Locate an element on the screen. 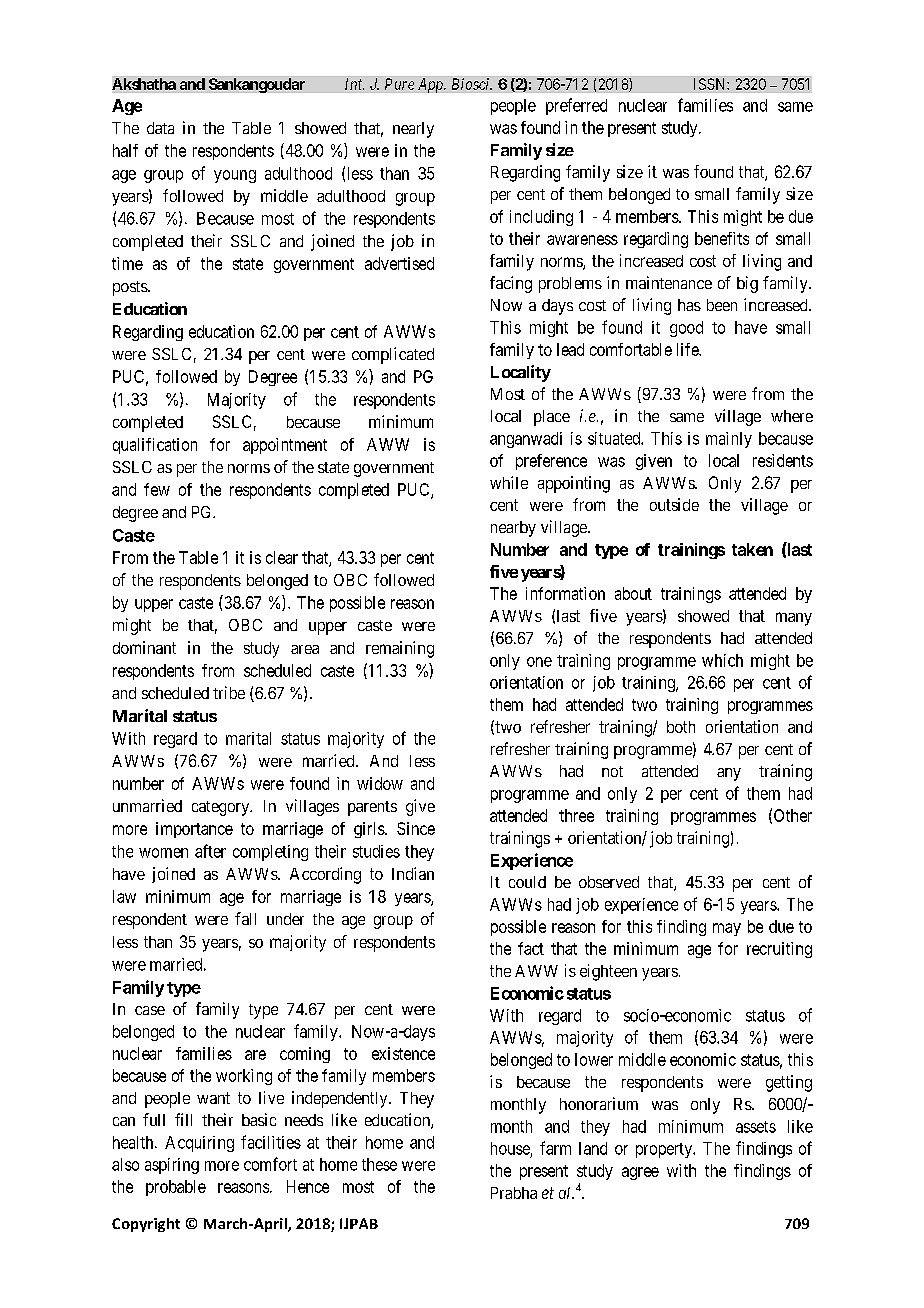  nearly is located at coordinates (413, 130).
